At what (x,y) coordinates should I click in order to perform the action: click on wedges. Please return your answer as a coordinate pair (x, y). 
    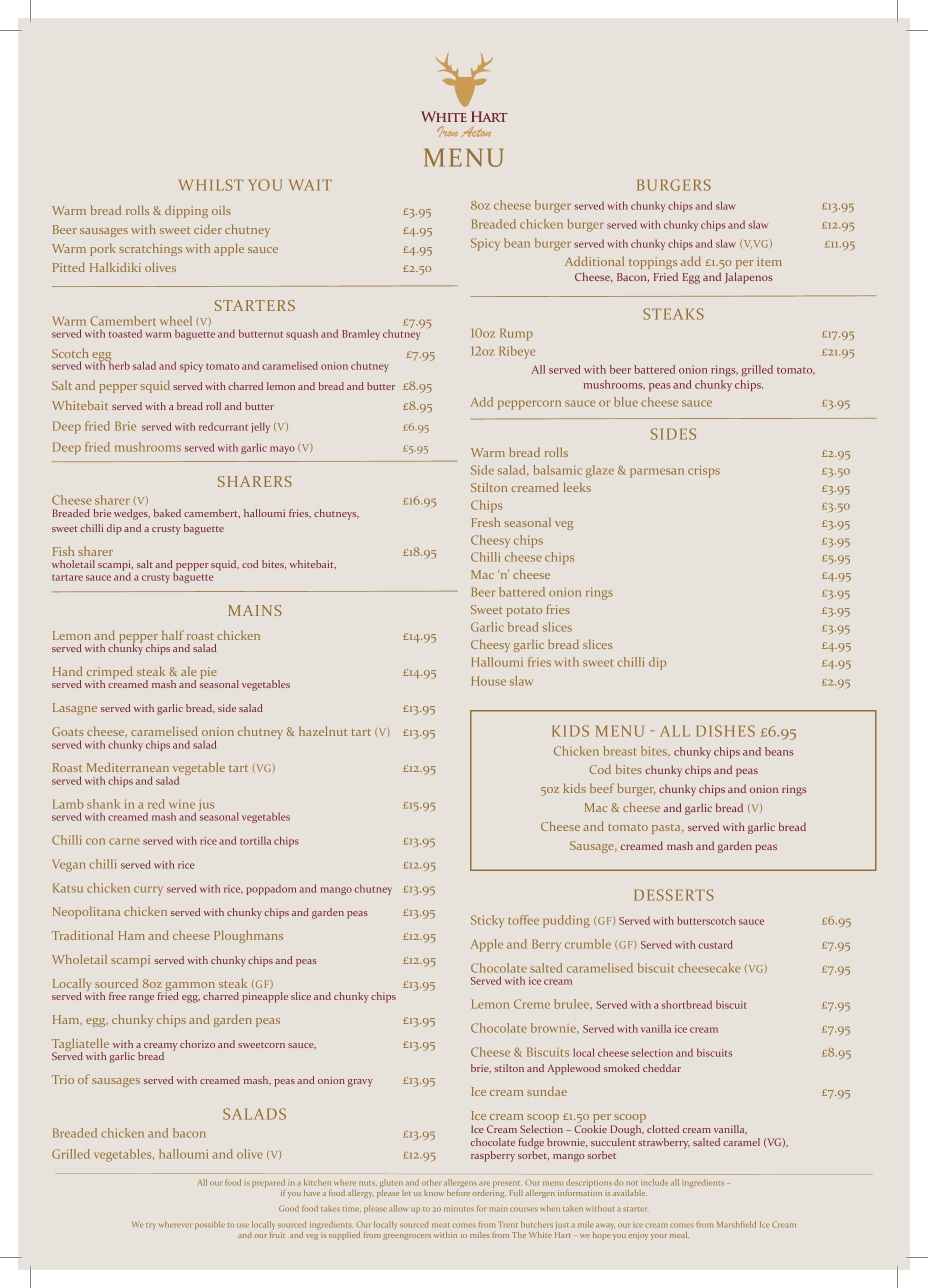
    Looking at the image, I should click on (132, 514).
